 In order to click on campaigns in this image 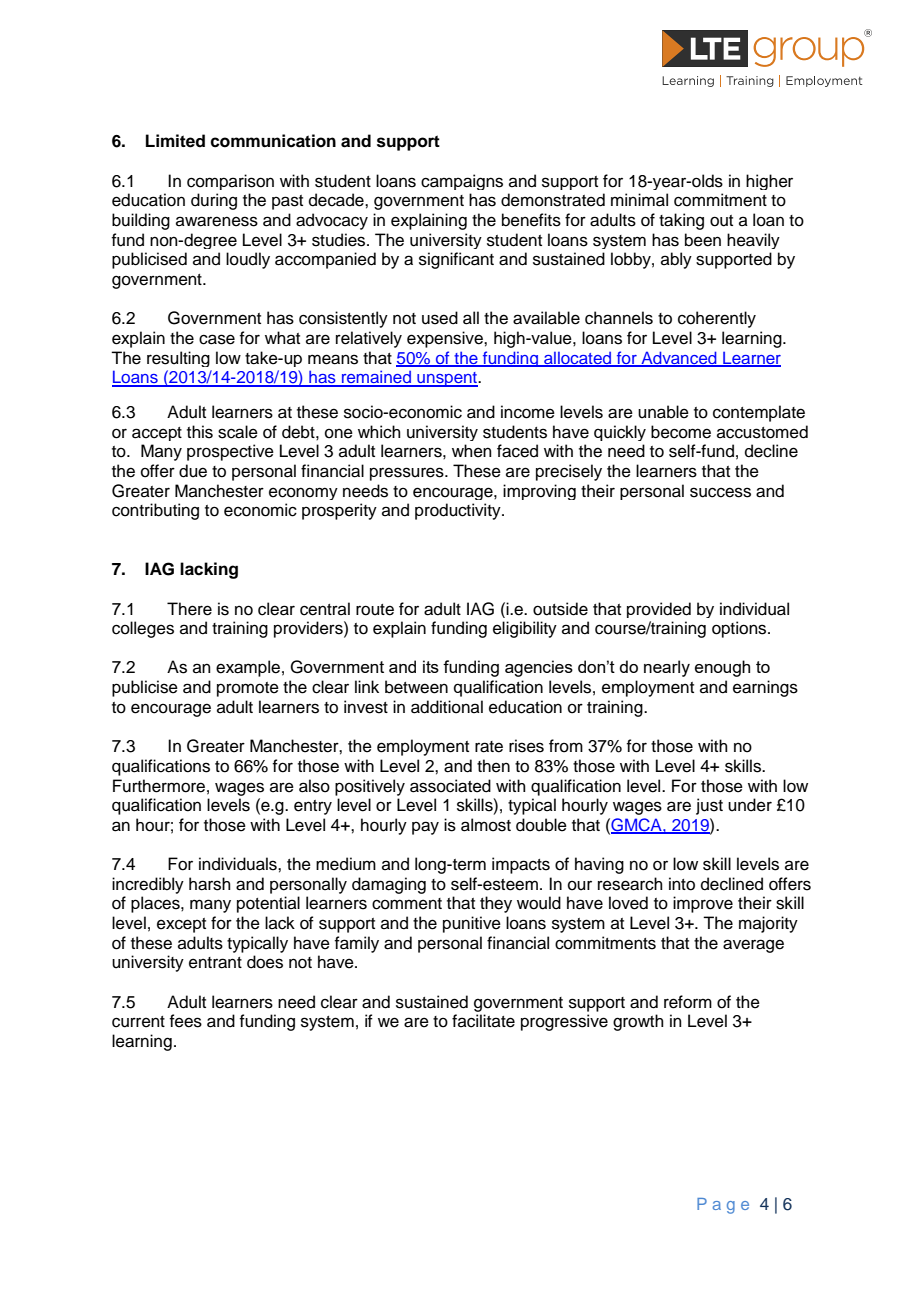, I will do `click(462, 182)`.
